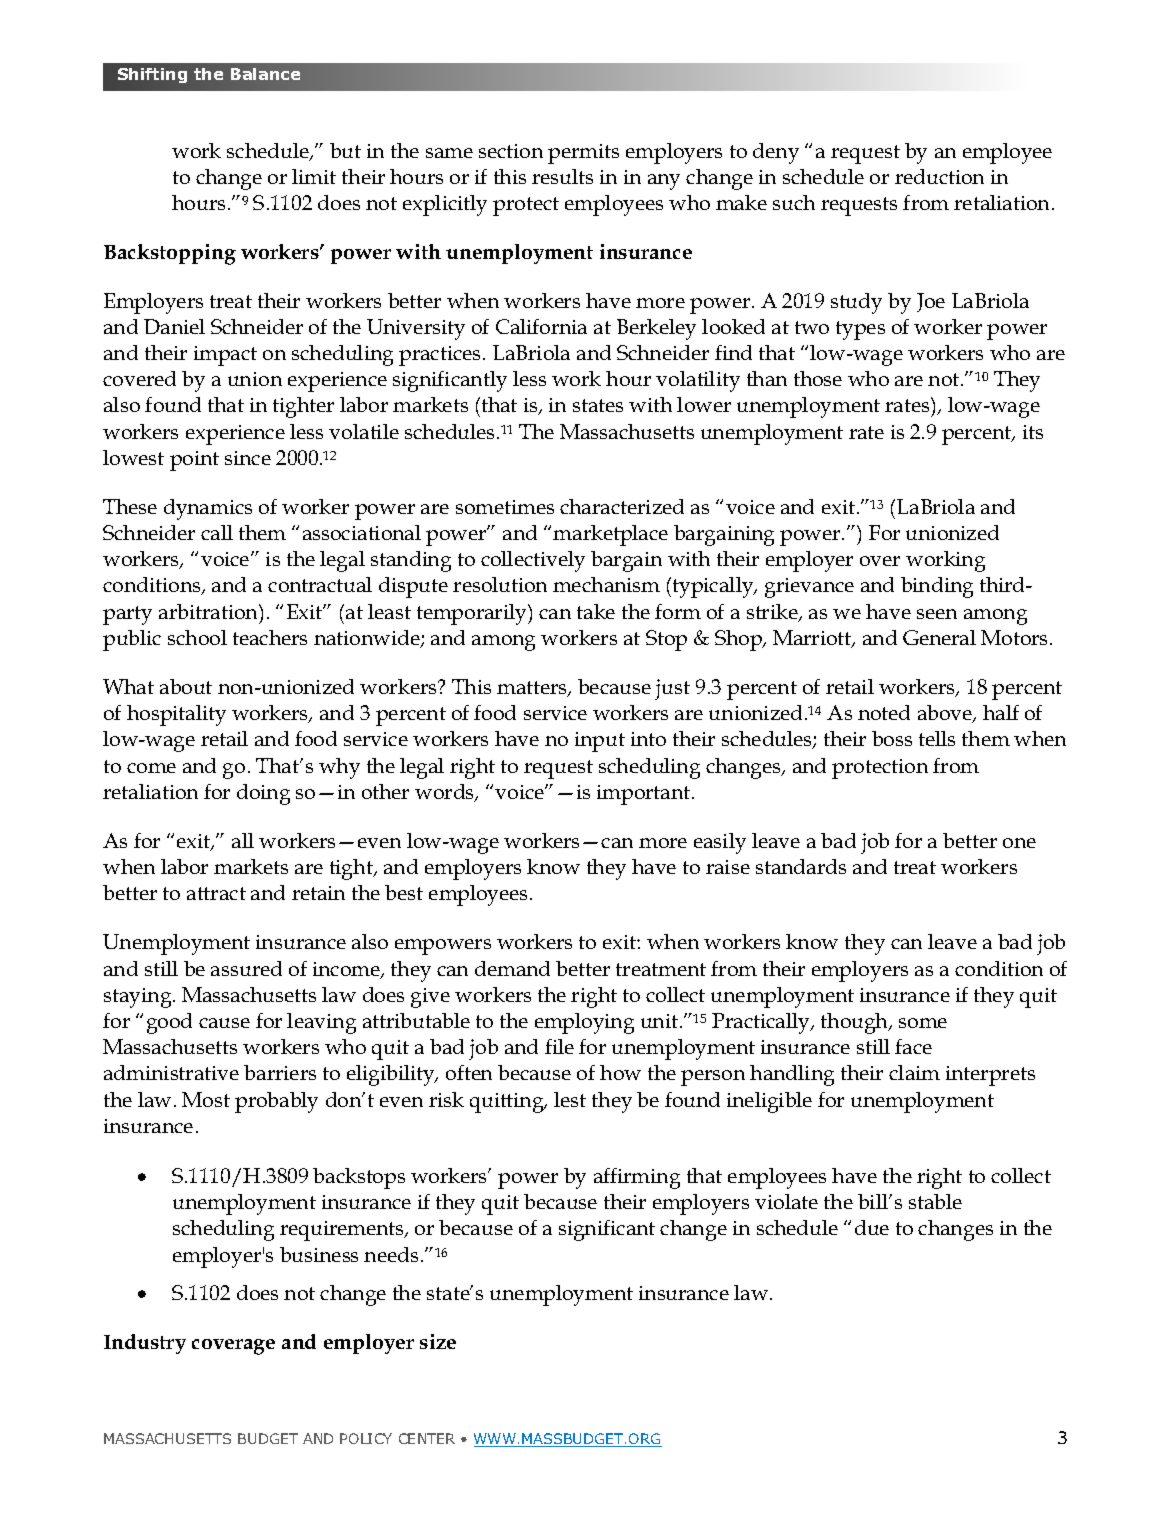  I want to click on lest, so click(570, 1099).
